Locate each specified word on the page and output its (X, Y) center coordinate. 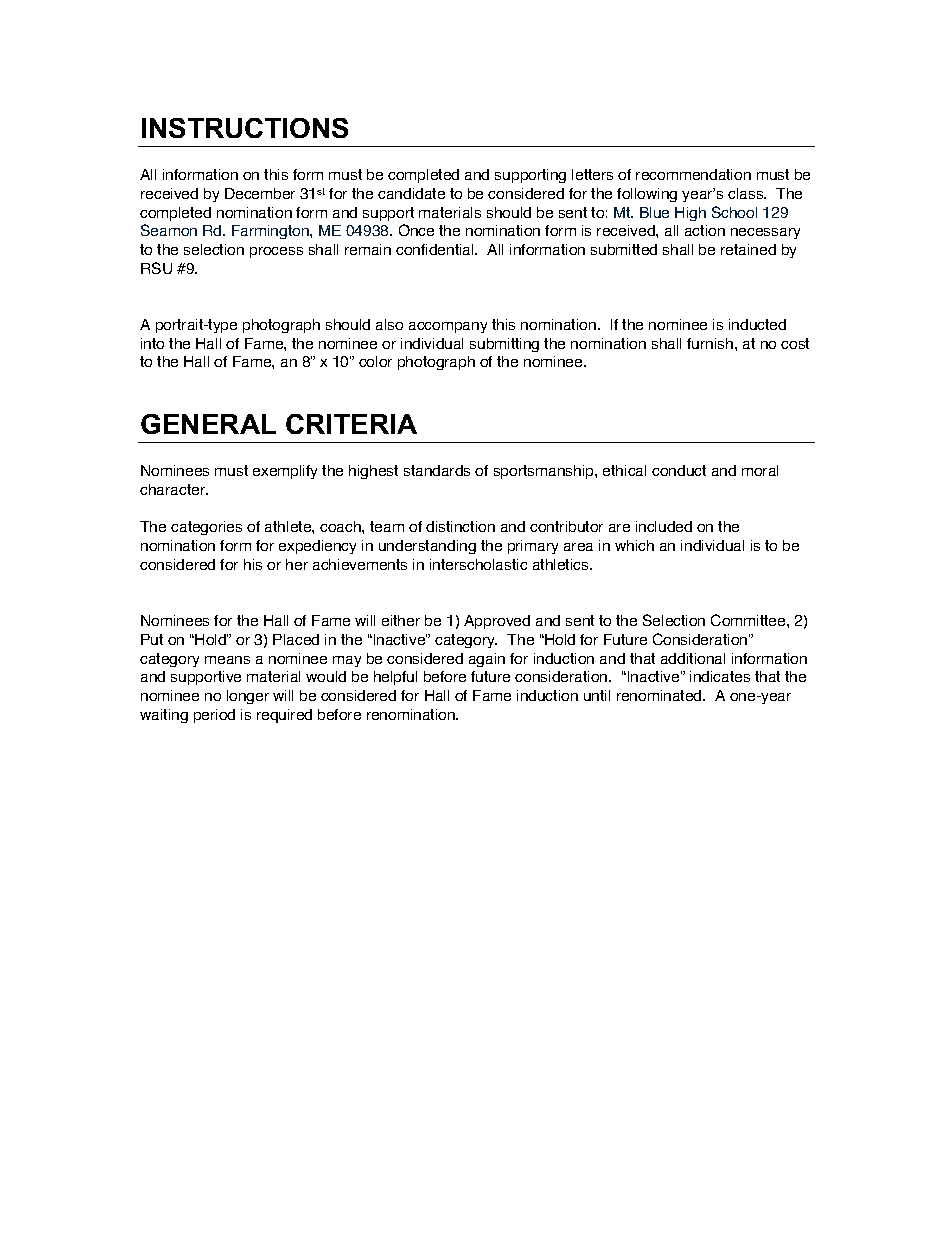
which (634, 545)
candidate (411, 193)
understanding (427, 547)
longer (248, 697)
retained (748, 249)
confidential (436, 249)
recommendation (693, 174)
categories (206, 528)
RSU (156, 268)
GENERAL (208, 424)
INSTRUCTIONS (245, 128)
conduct (679, 470)
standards (437, 470)
